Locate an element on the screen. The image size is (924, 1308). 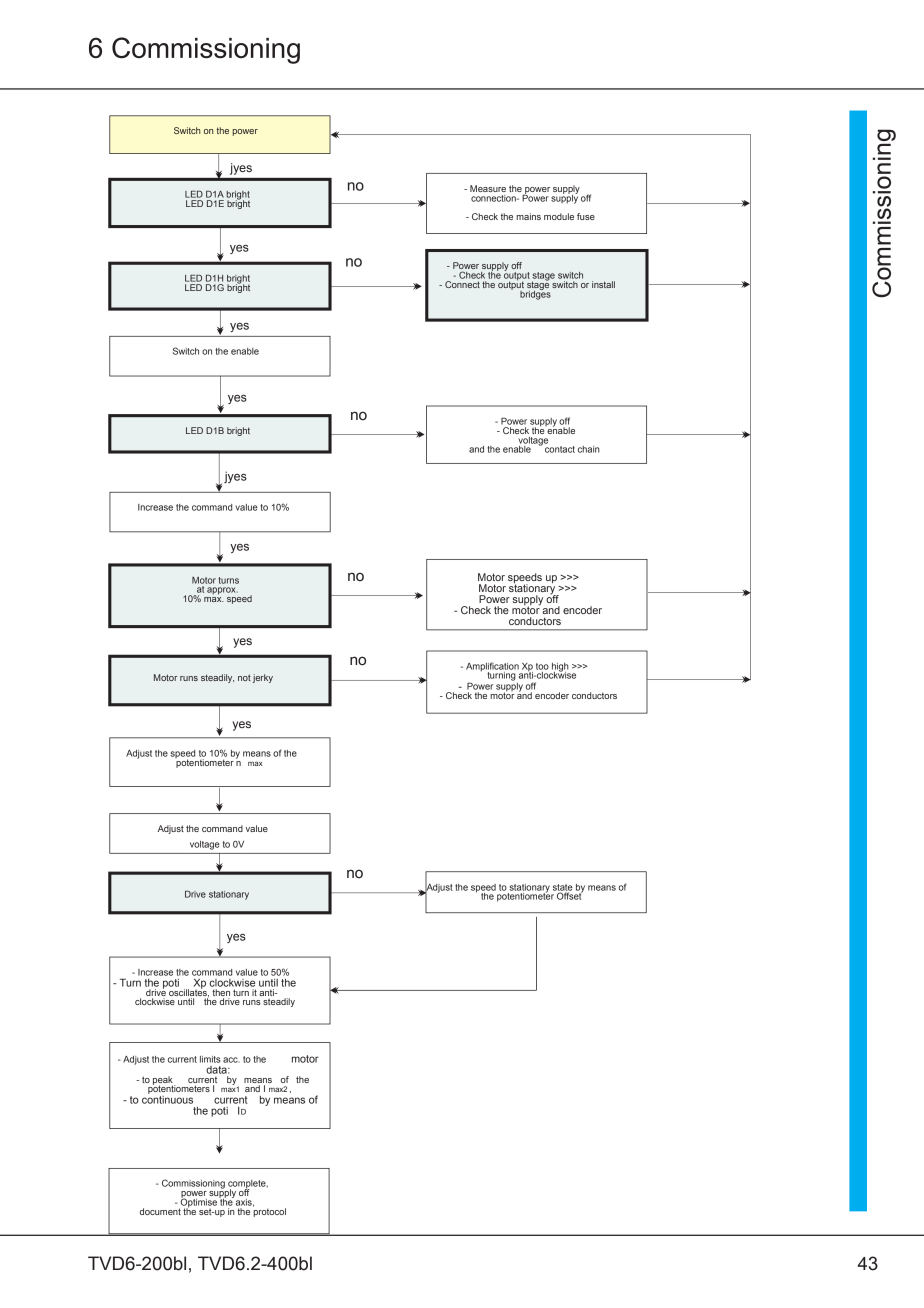
document is located at coordinates (160, 1211).
